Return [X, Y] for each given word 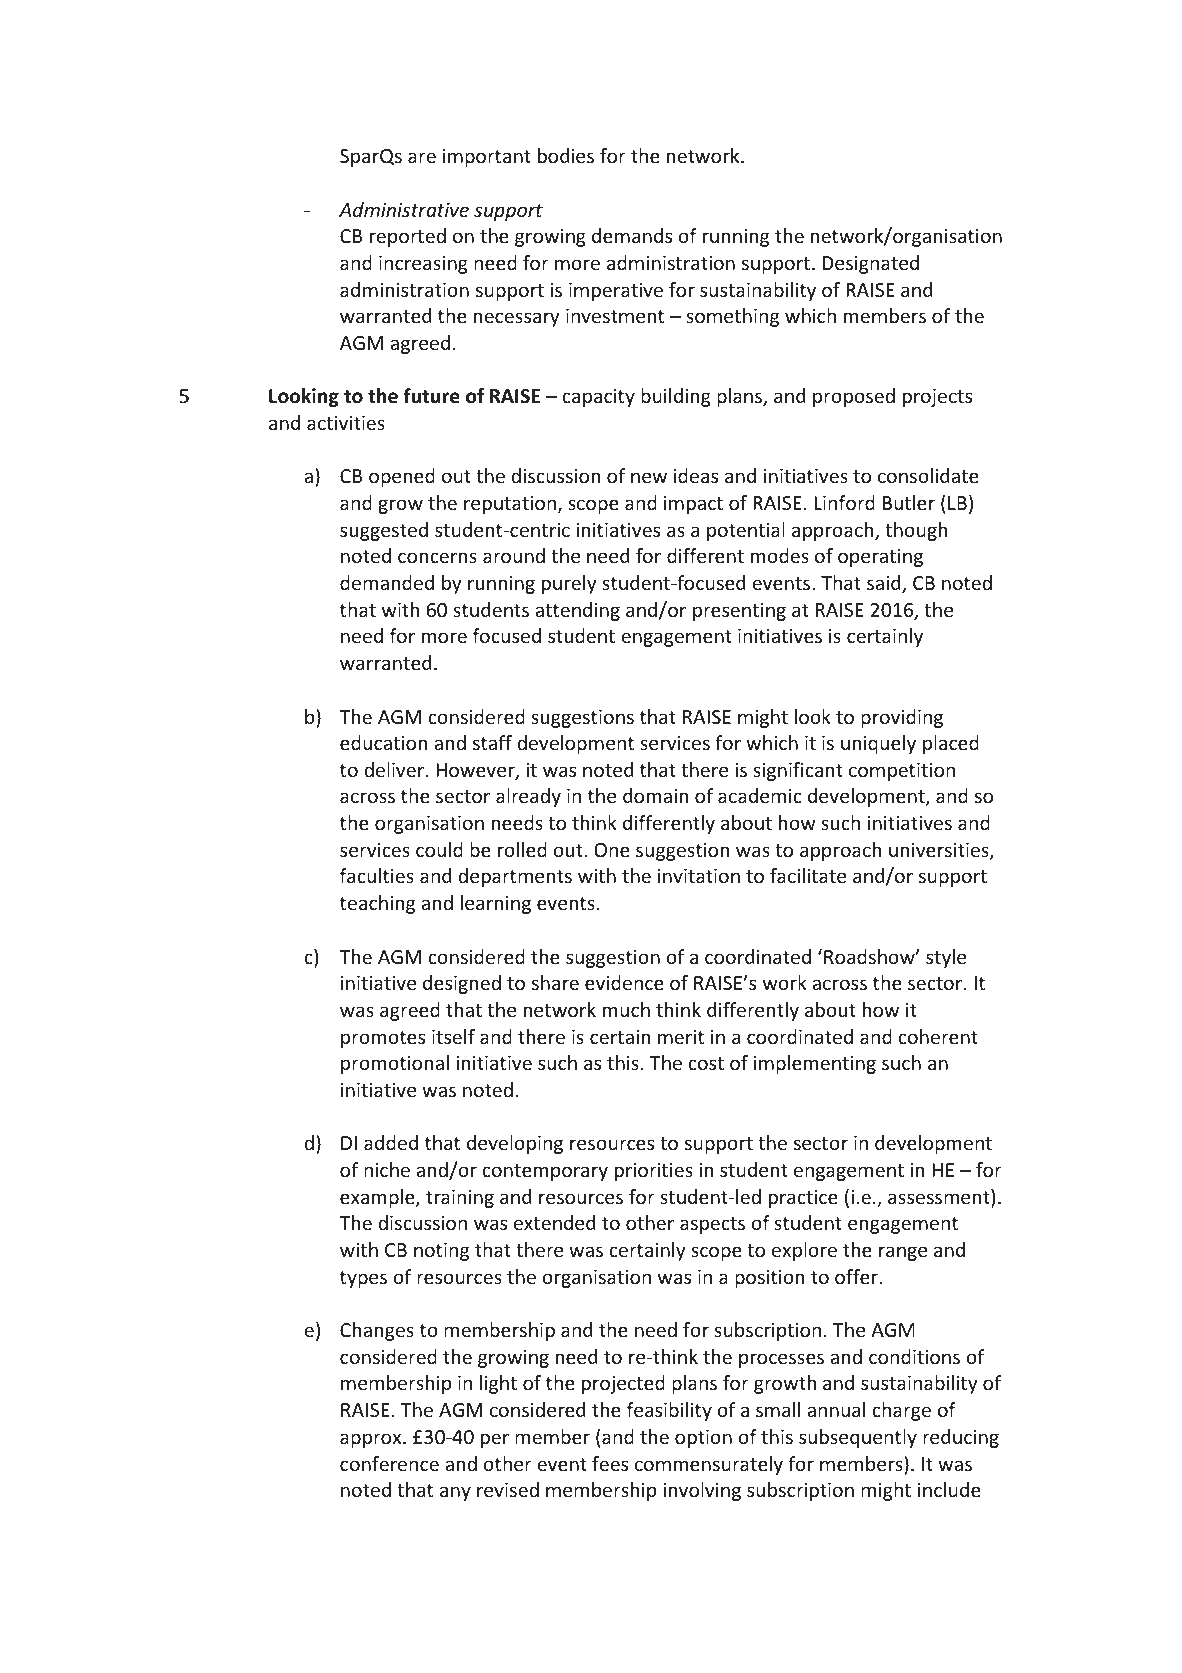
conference [389, 1463]
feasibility [669, 1411]
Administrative [404, 209]
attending [577, 611]
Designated [870, 264]
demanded [387, 582]
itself [453, 1036]
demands [632, 235]
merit [681, 1037]
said [885, 584]
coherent [938, 1036]
